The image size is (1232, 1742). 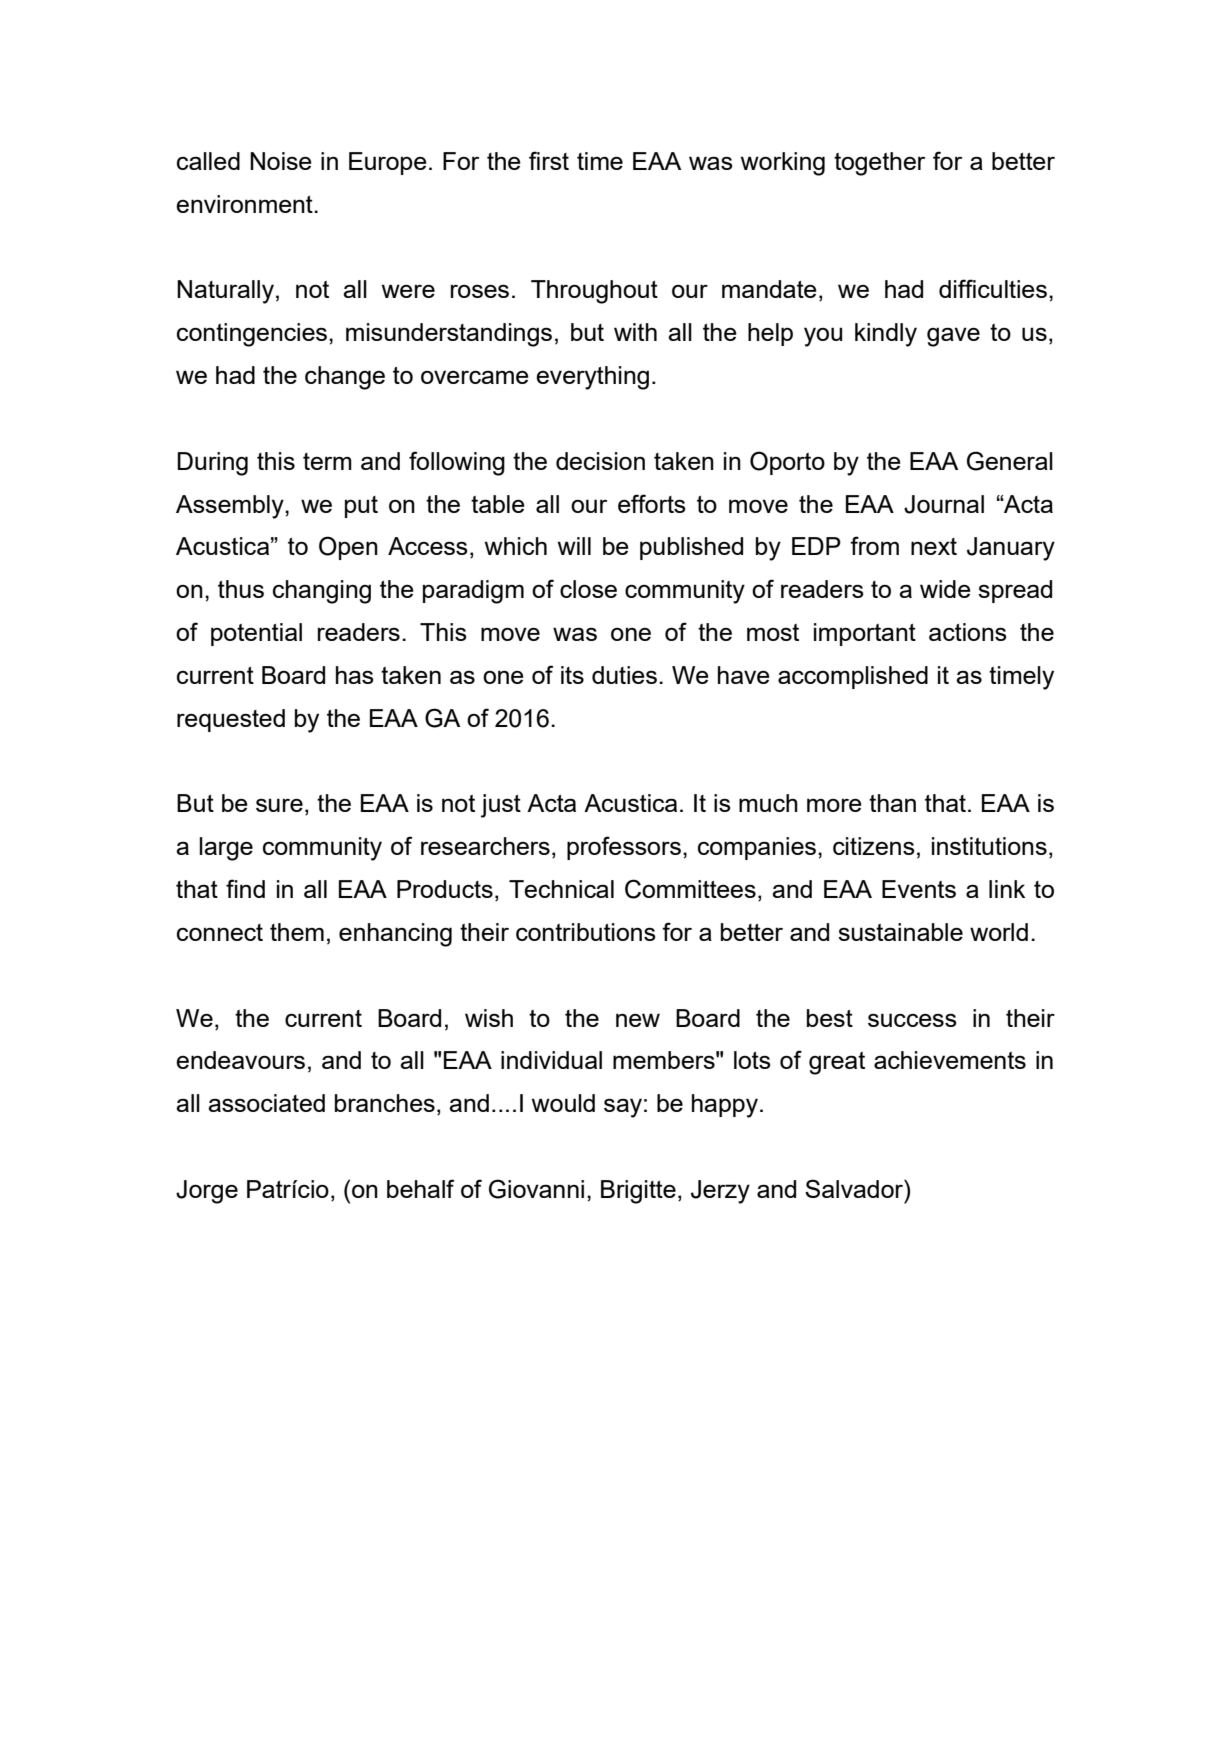 I want to click on Journal, so click(x=944, y=504).
